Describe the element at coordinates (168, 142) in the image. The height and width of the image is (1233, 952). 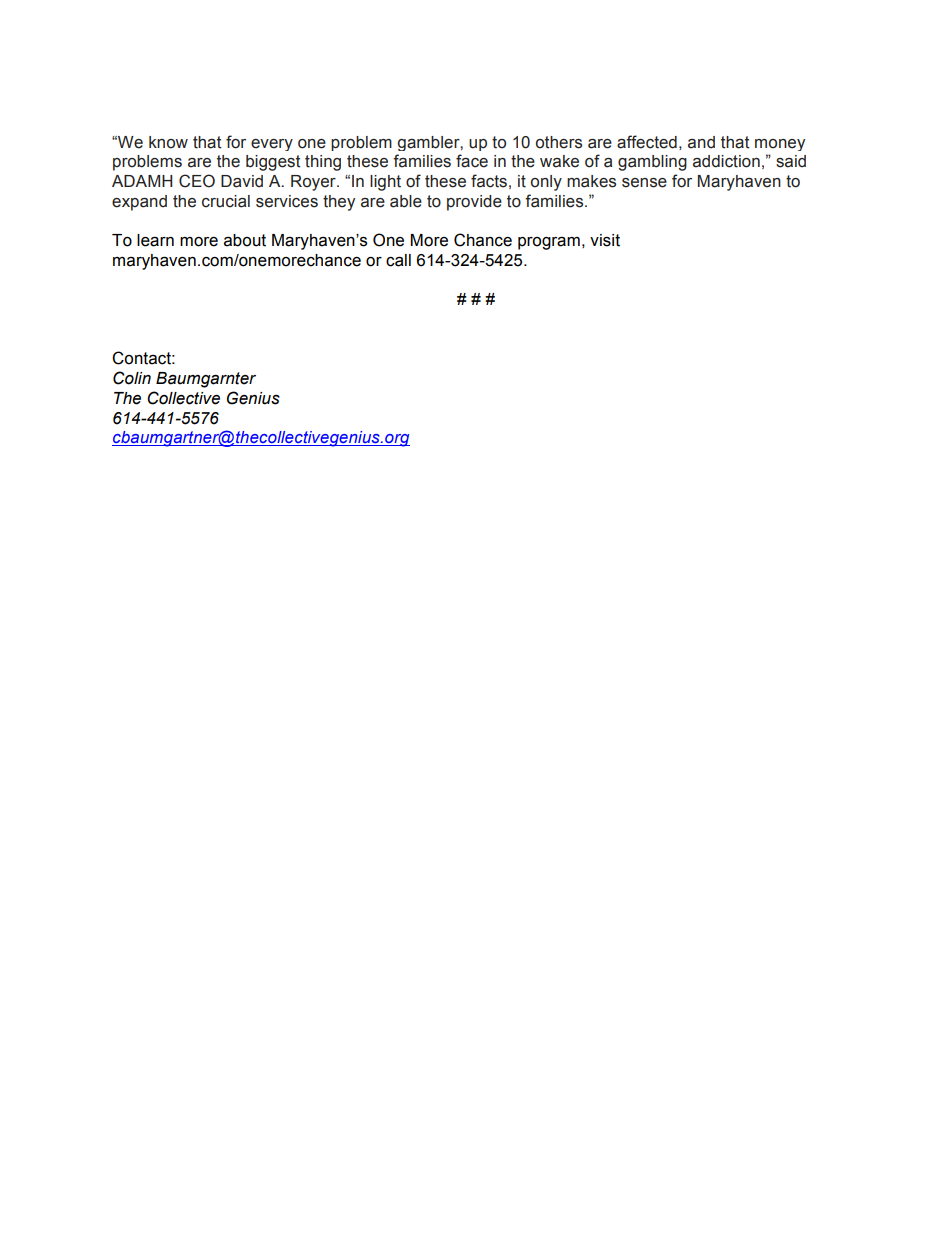
I see `know` at that location.
